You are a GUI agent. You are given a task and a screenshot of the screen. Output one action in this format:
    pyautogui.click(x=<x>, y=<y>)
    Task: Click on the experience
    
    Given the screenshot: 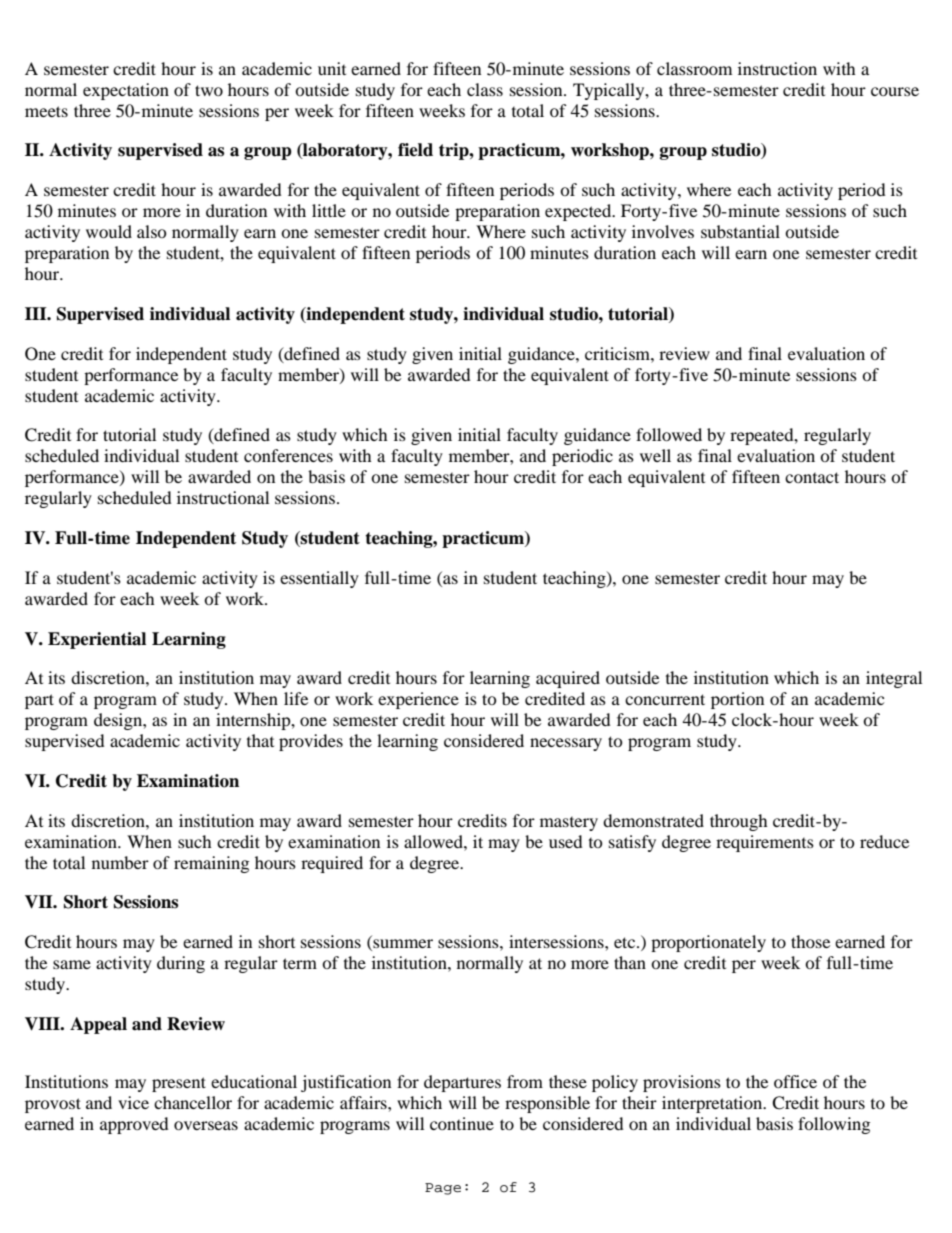 What is the action you would take?
    pyautogui.click(x=418, y=700)
